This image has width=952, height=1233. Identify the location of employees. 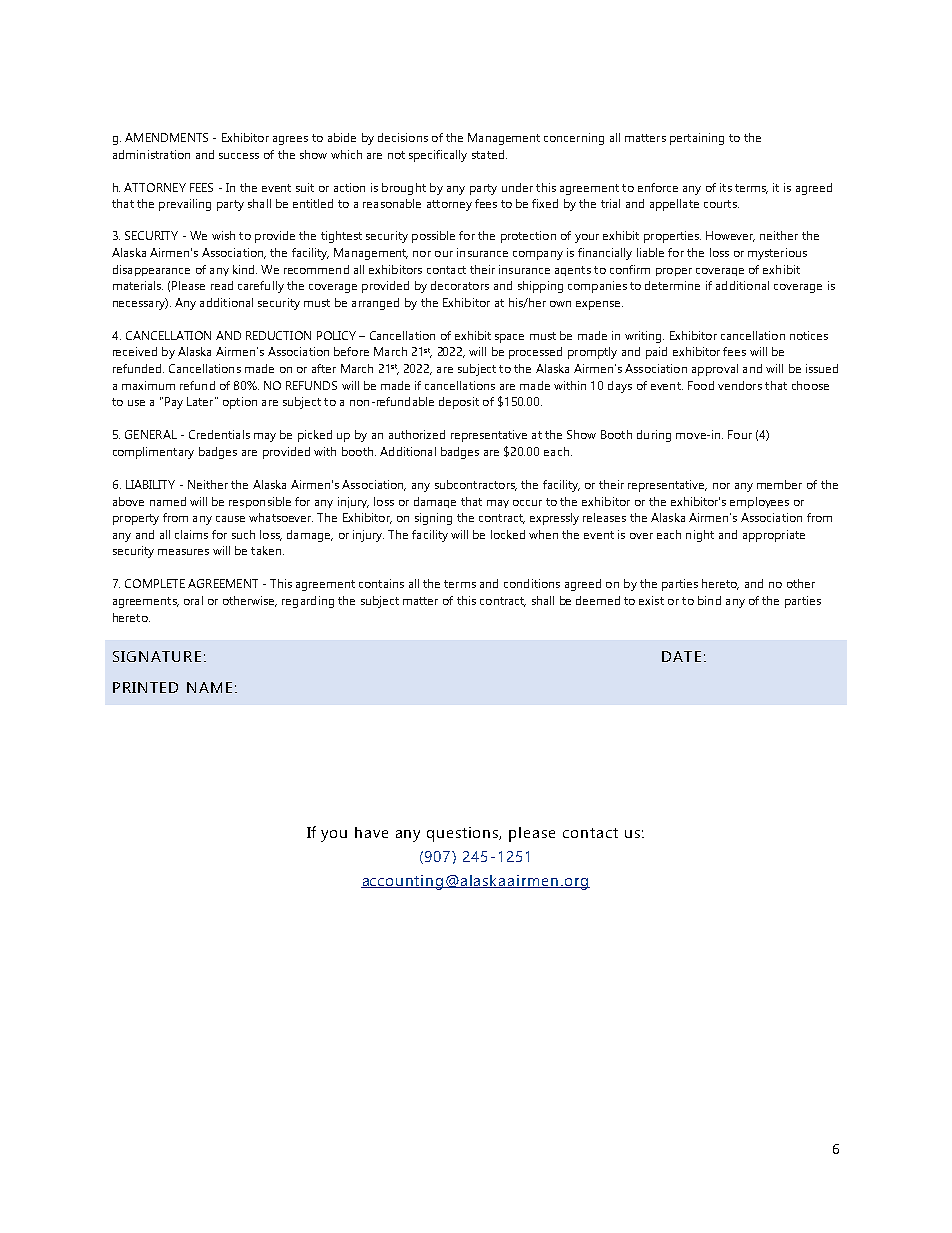
(759, 502).
